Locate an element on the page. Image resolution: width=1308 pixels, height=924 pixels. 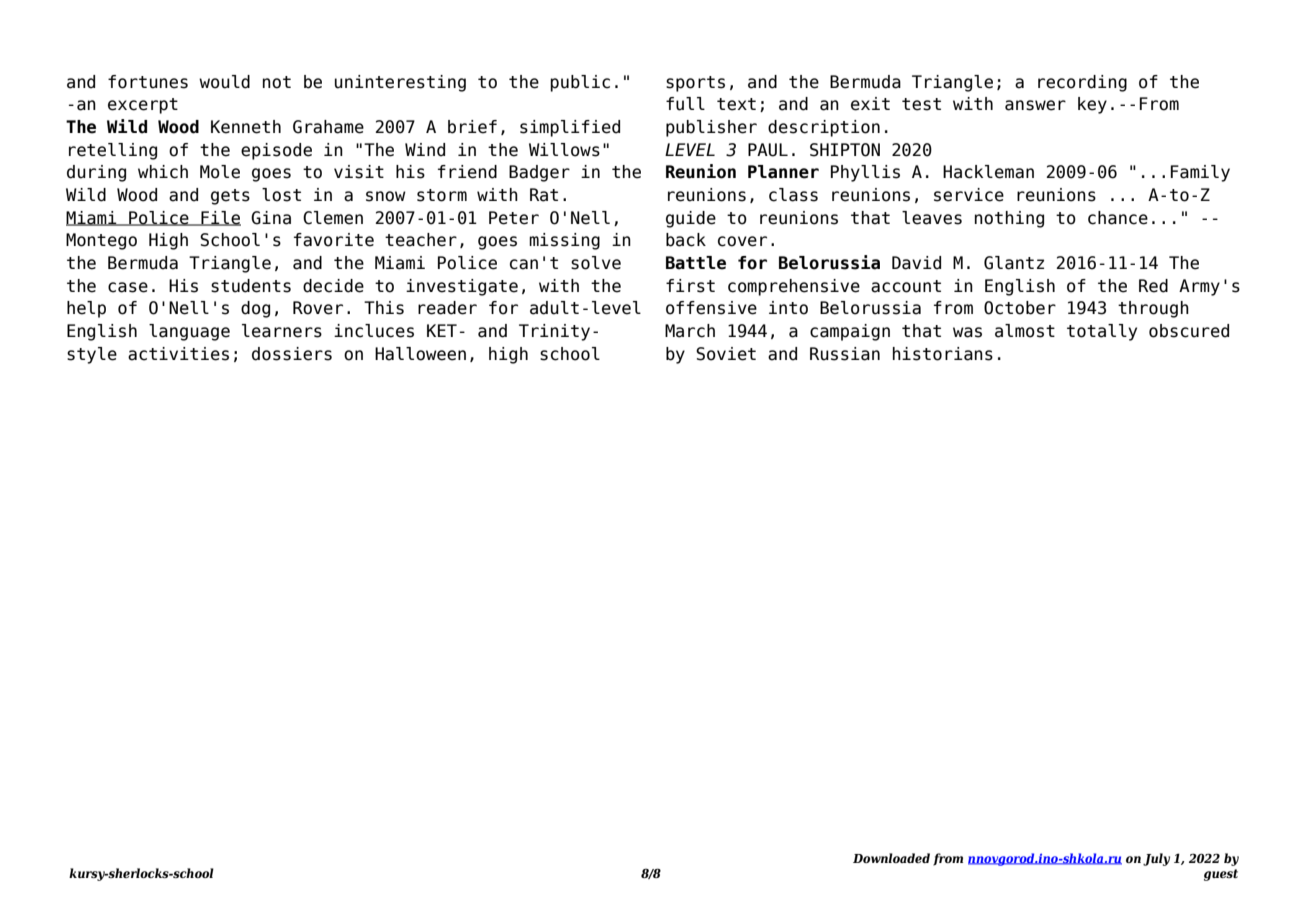
Battle is located at coordinates (696, 263).
